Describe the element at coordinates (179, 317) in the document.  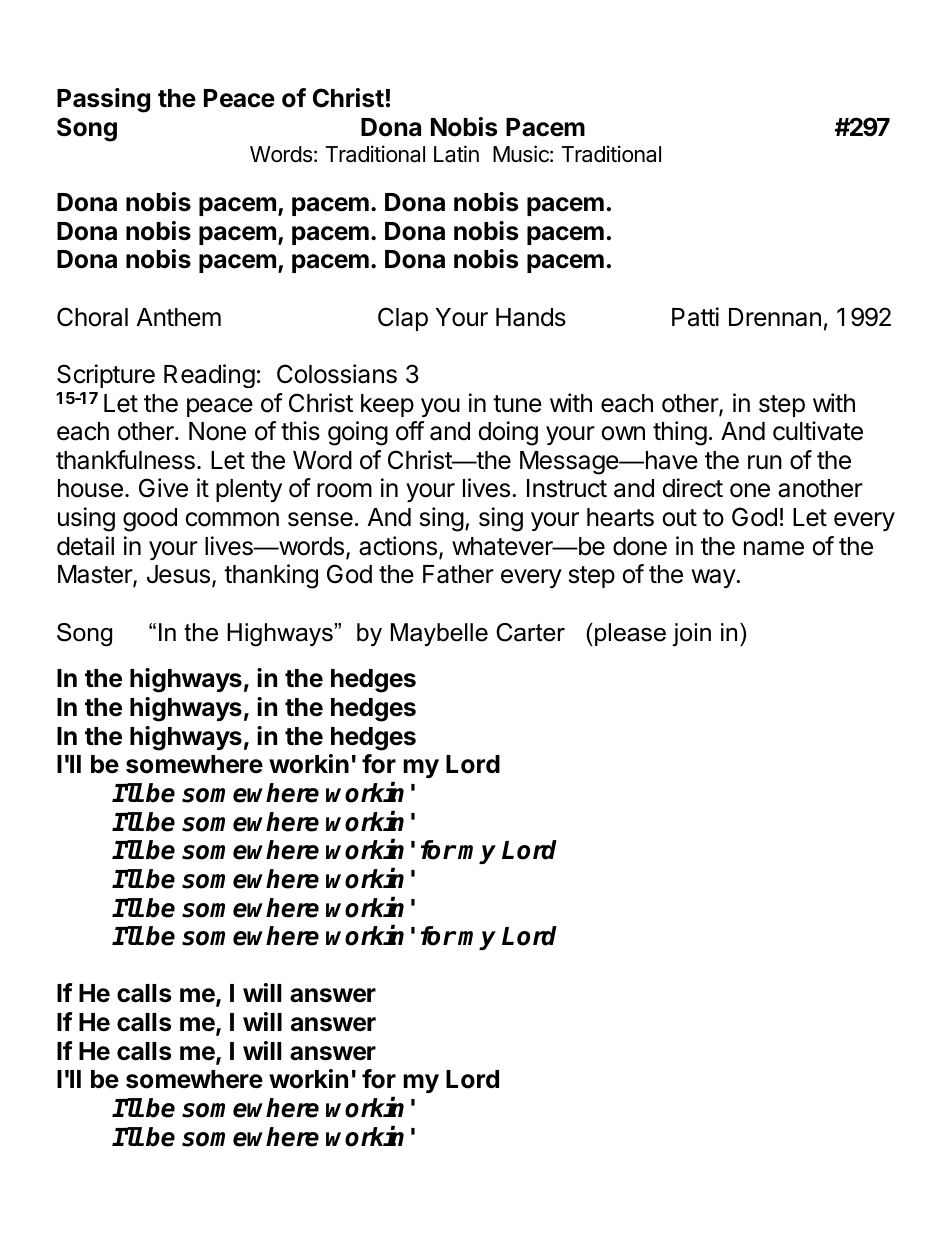
I see `Anthem` at that location.
